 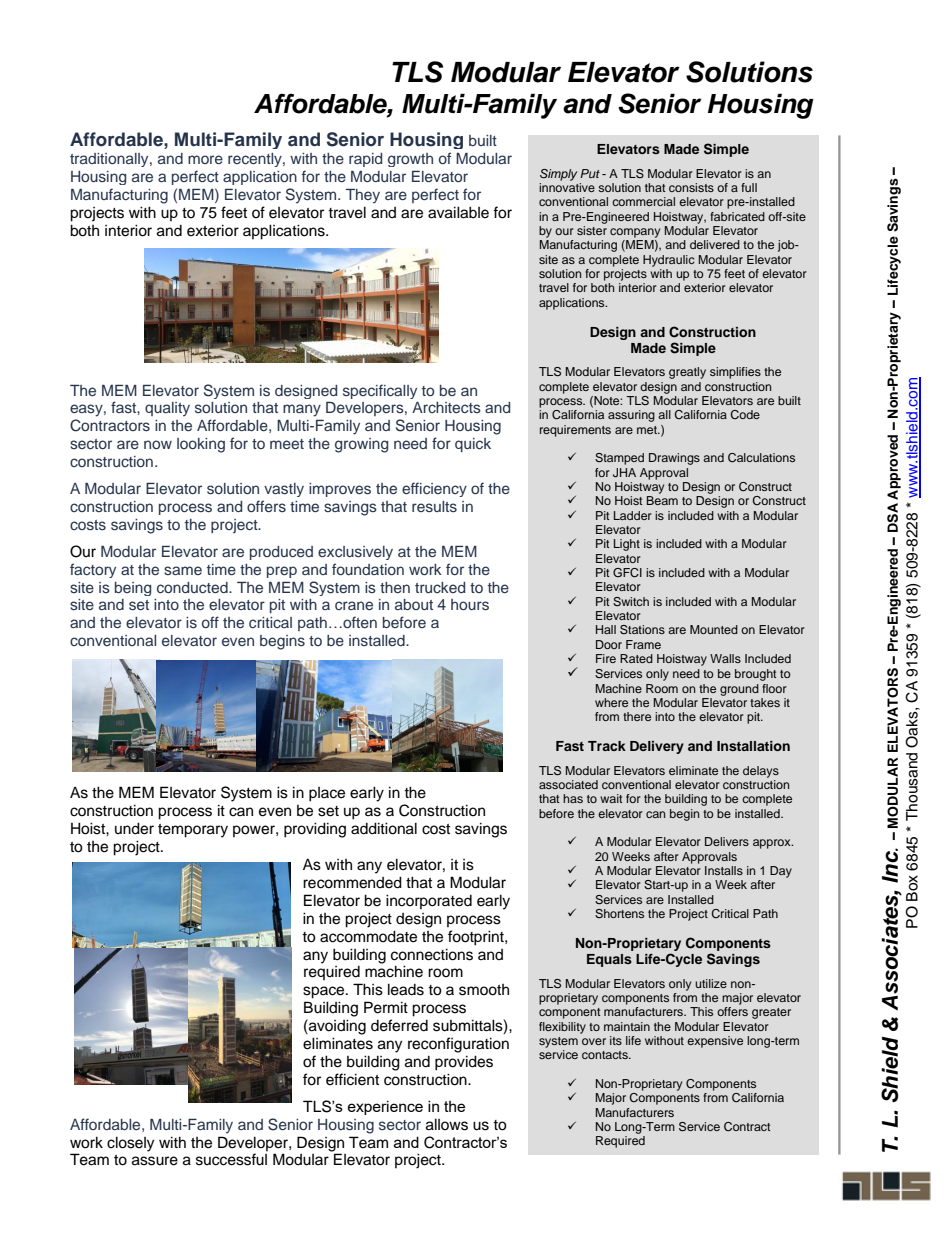 What do you see at coordinates (205, 159) in the screenshot?
I see `more` at bounding box center [205, 159].
